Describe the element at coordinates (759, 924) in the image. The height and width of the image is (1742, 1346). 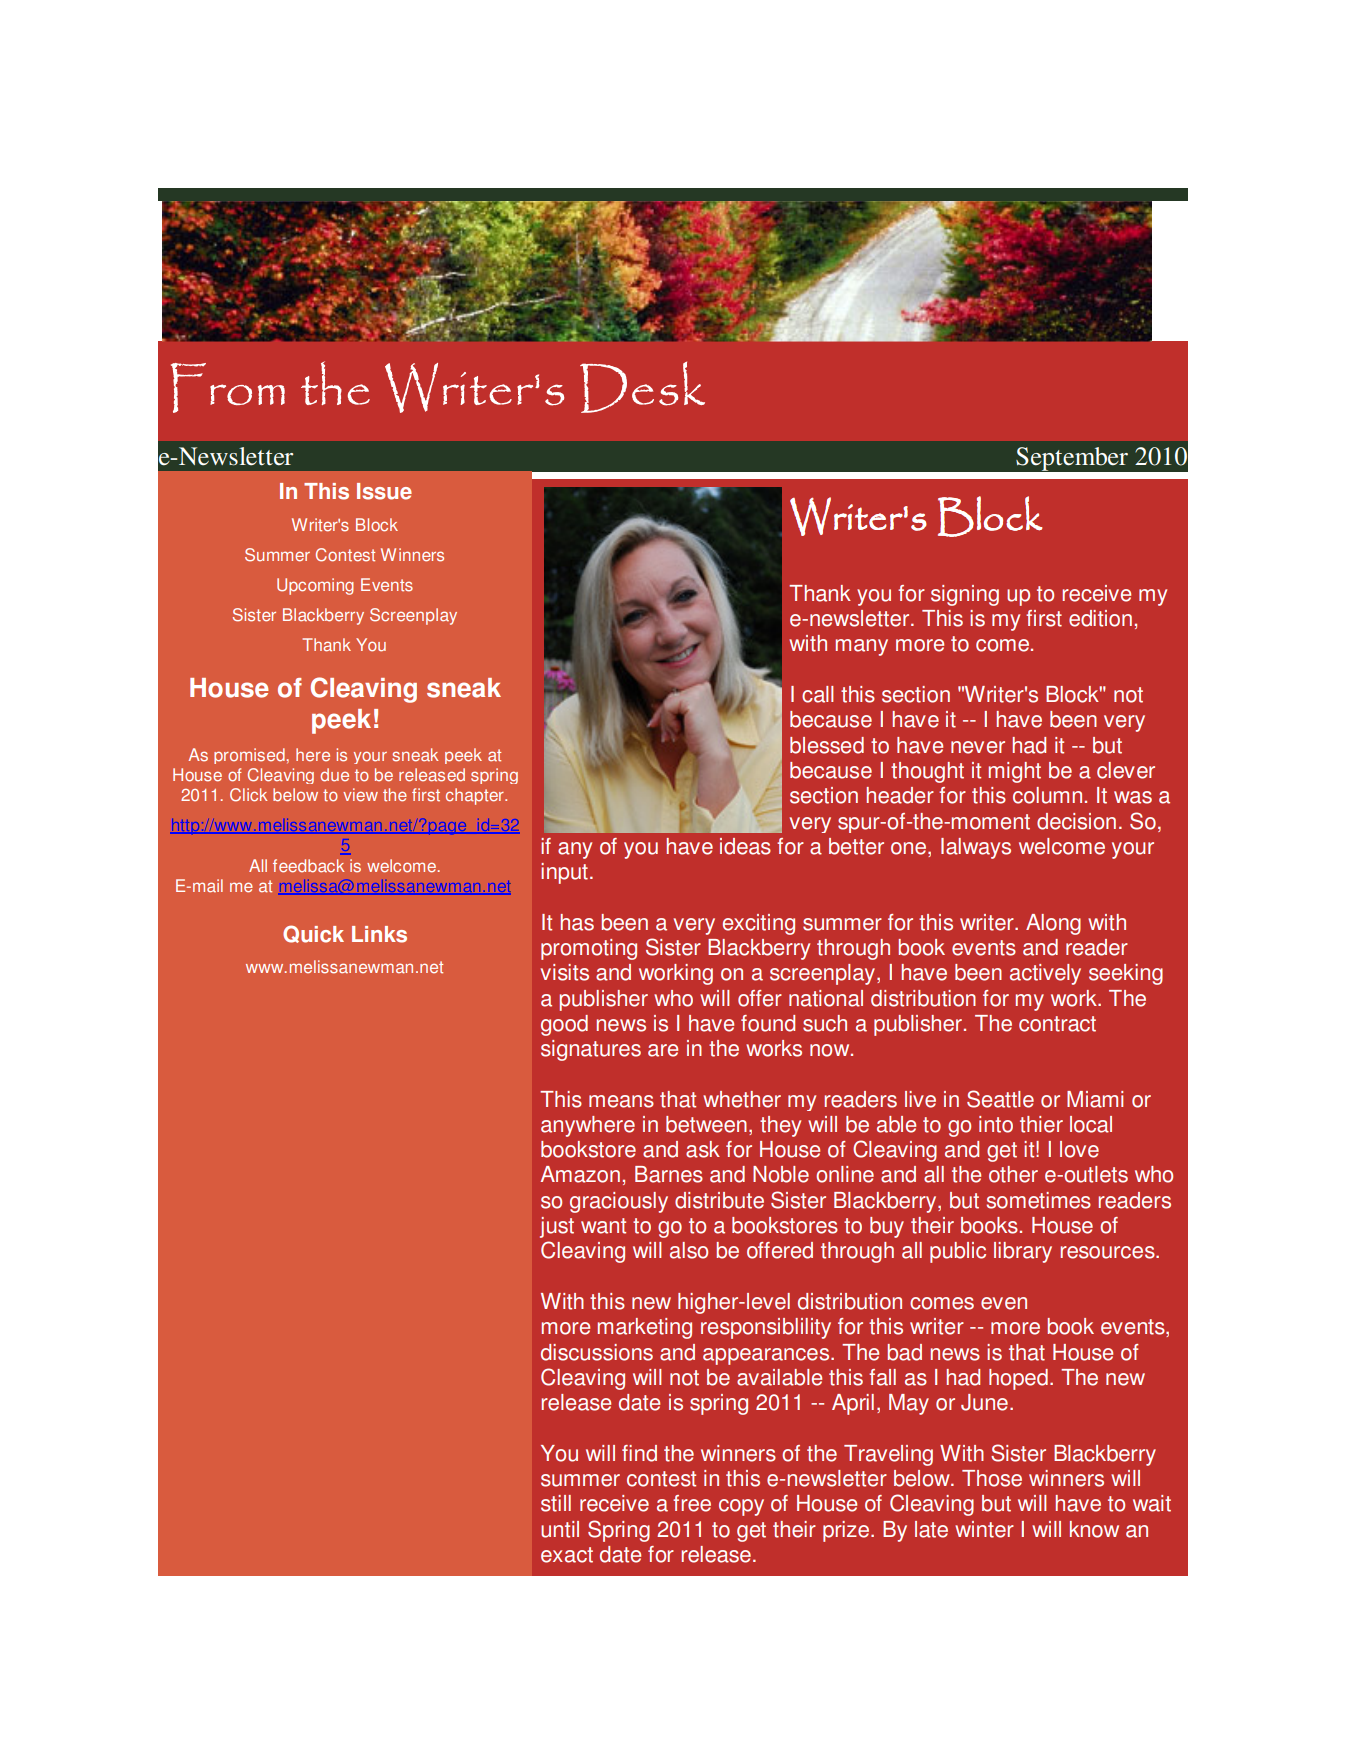
I see `exciting` at that location.
